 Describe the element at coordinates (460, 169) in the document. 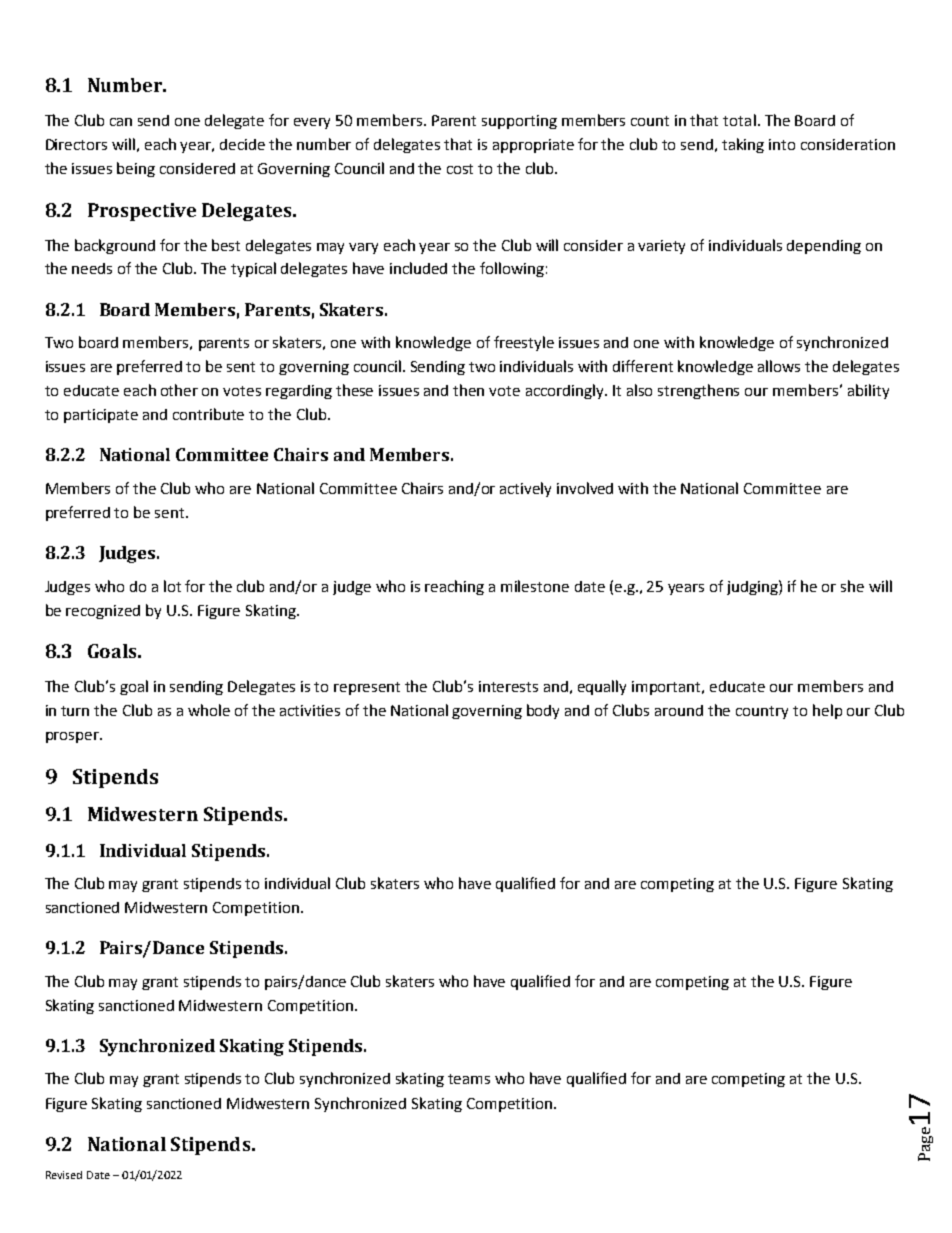

I see `cost` at that location.
